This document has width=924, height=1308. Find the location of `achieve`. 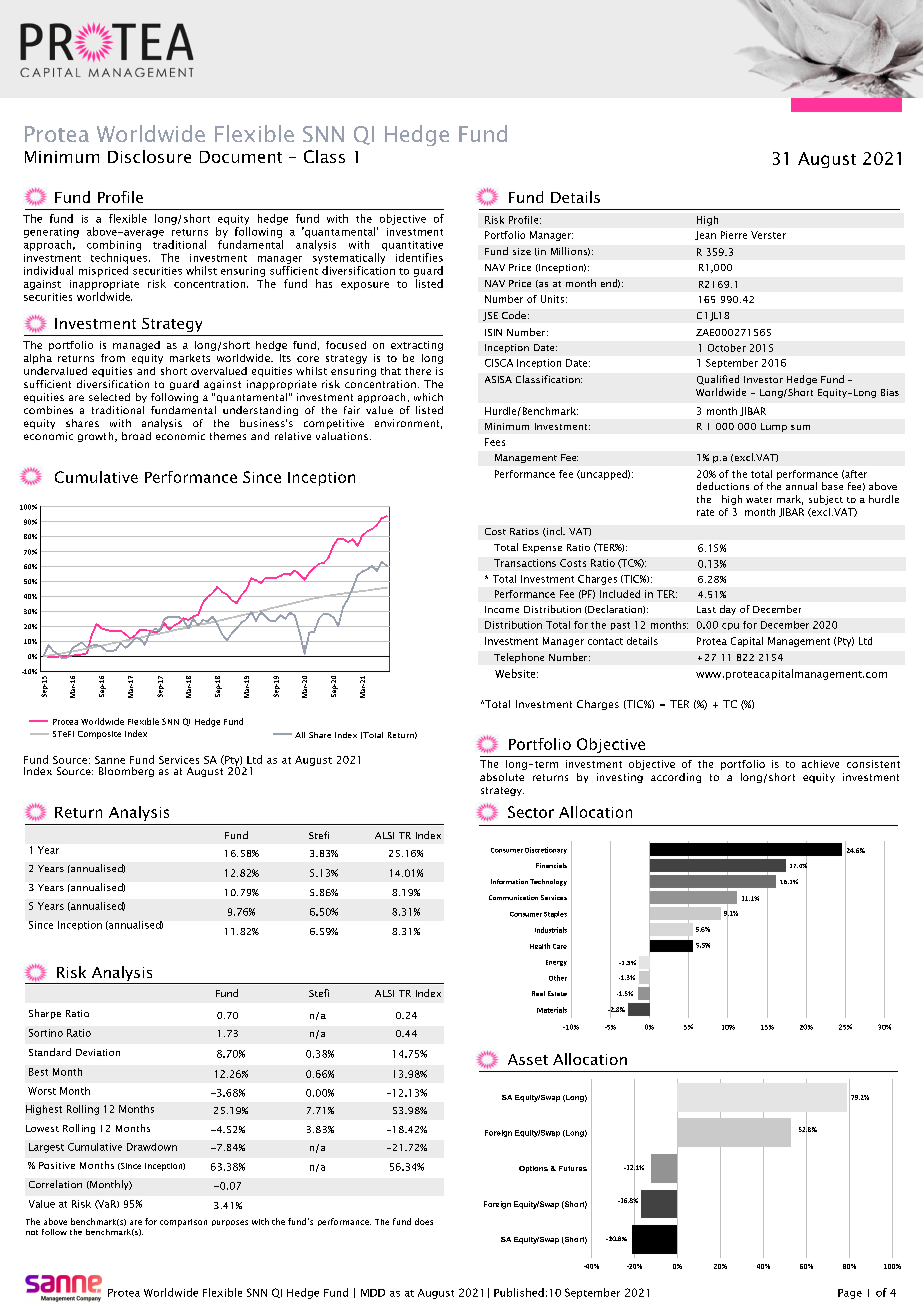

achieve is located at coordinates (820, 764).
